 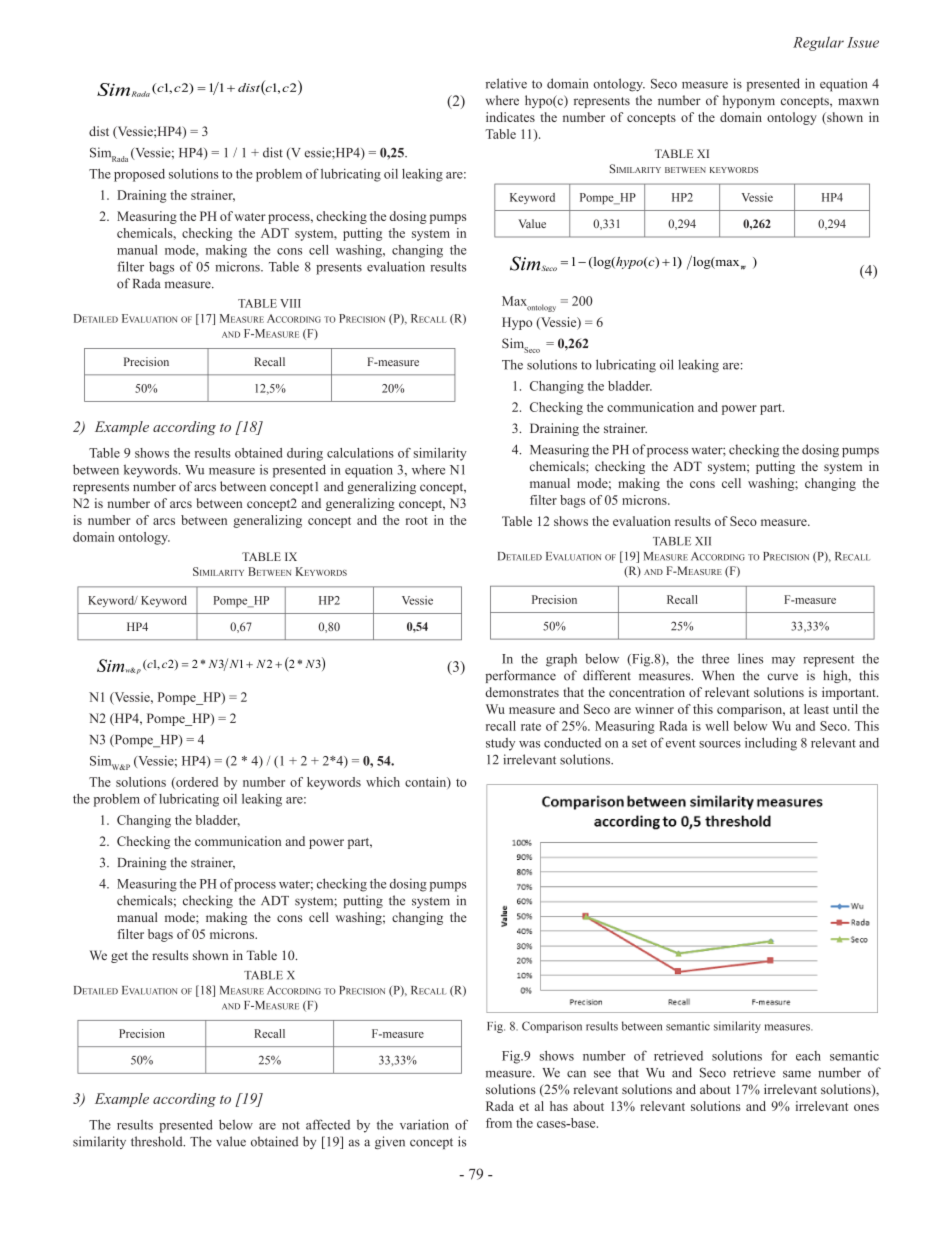 What do you see at coordinates (506, 83) in the page?
I see `relative` at bounding box center [506, 83].
